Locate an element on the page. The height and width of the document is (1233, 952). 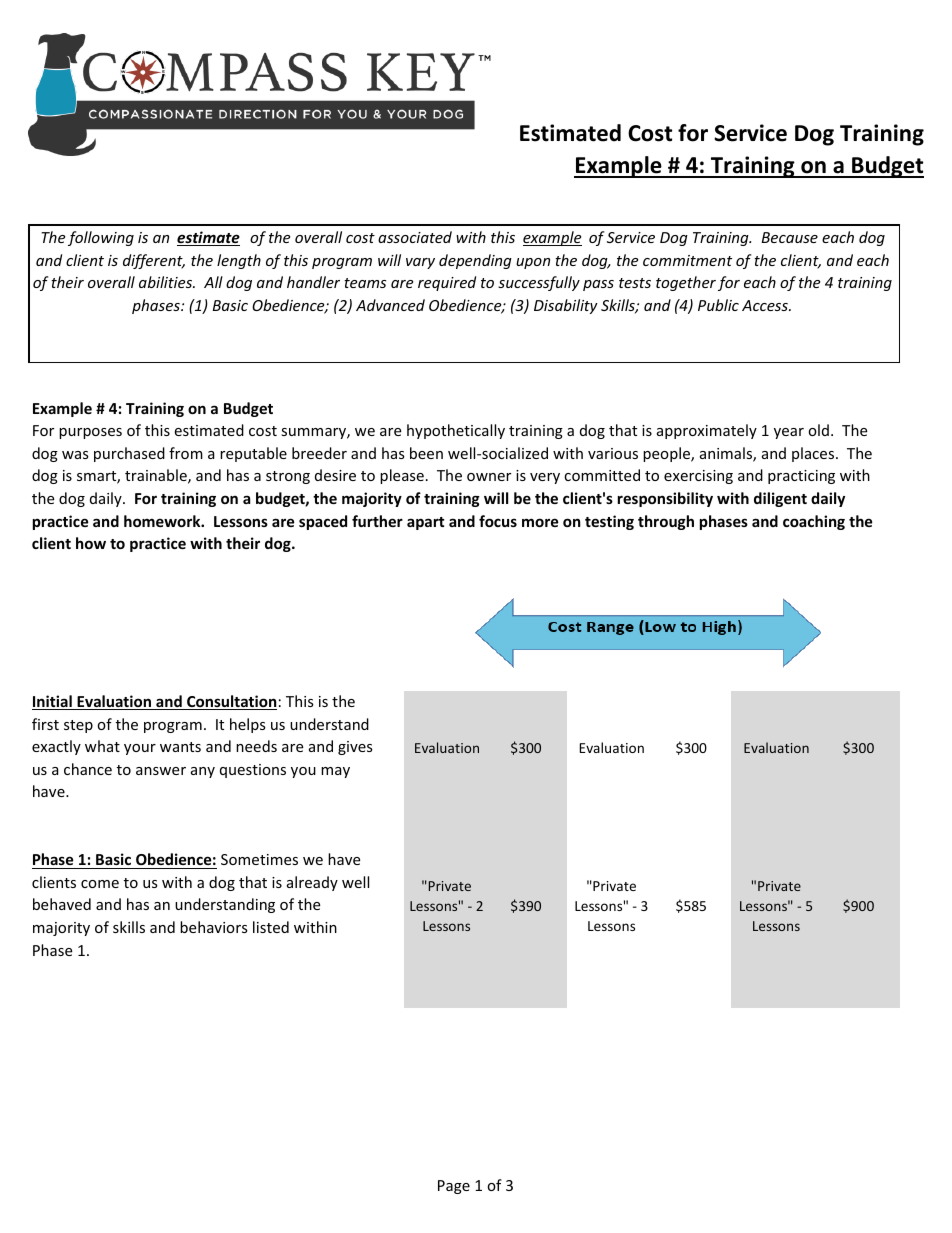
different is located at coordinates (154, 261).
